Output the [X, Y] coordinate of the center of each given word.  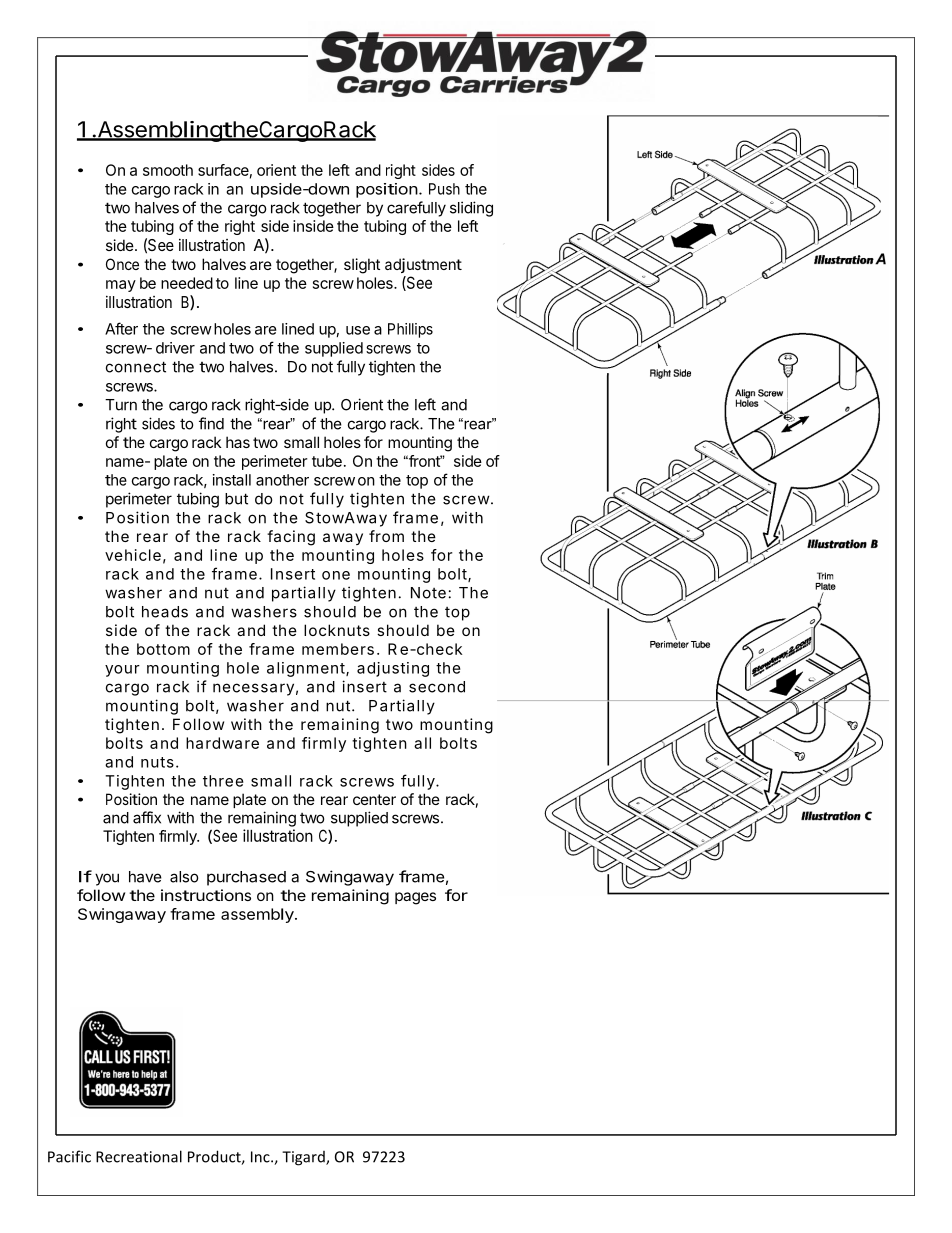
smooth [168, 170]
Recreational [139, 1156]
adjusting [393, 669]
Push [444, 189]
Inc [261, 1157]
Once [122, 264]
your [122, 671]
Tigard [304, 1158]
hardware [222, 743]
